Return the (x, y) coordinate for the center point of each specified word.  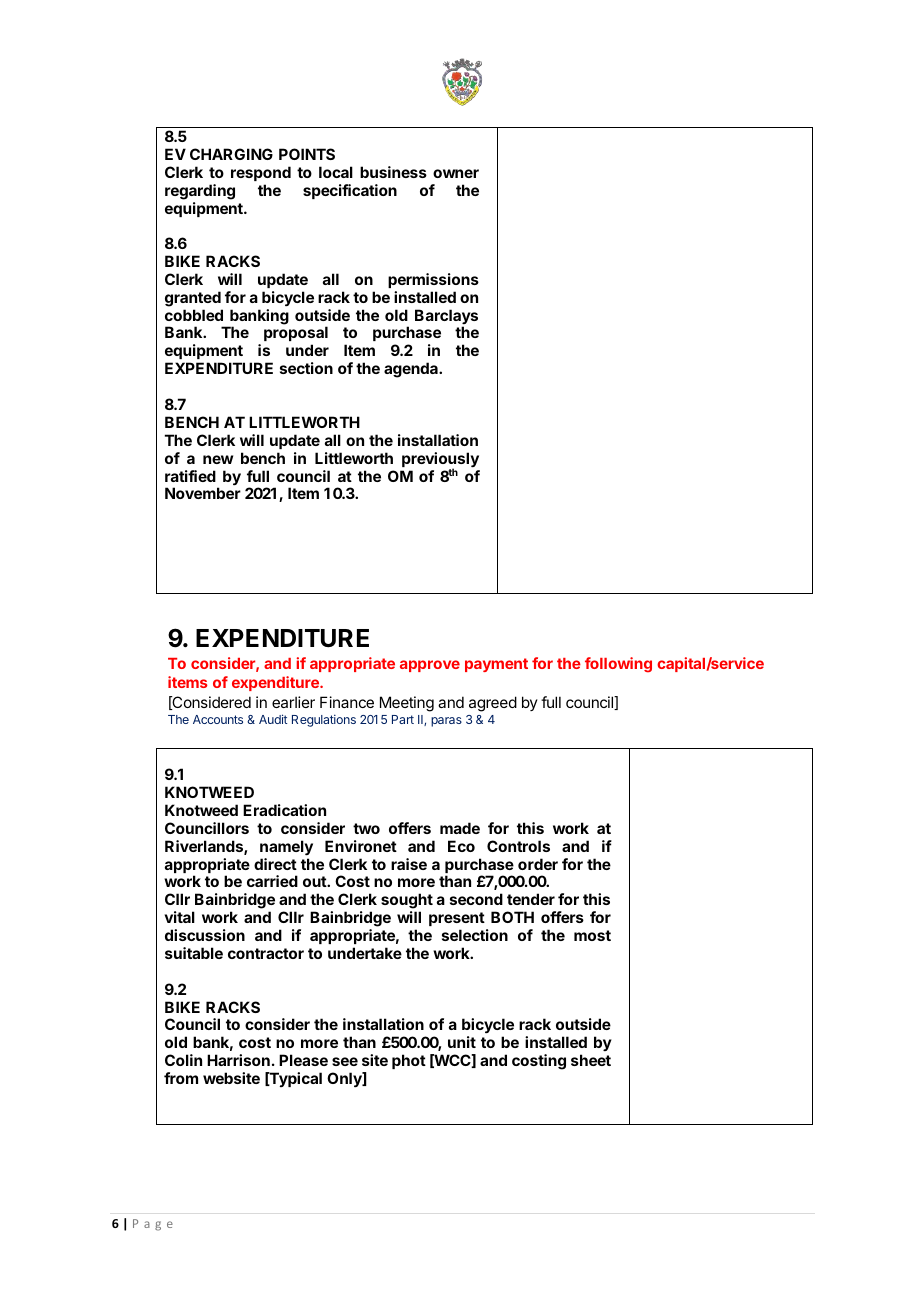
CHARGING (231, 154)
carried (272, 881)
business (393, 172)
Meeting (407, 704)
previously (440, 461)
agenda (412, 370)
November (203, 493)
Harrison (238, 1060)
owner (456, 173)
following (618, 665)
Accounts (218, 719)
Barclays (446, 318)
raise (409, 864)
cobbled (194, 315)
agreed (493, 704)
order (538, 864)
